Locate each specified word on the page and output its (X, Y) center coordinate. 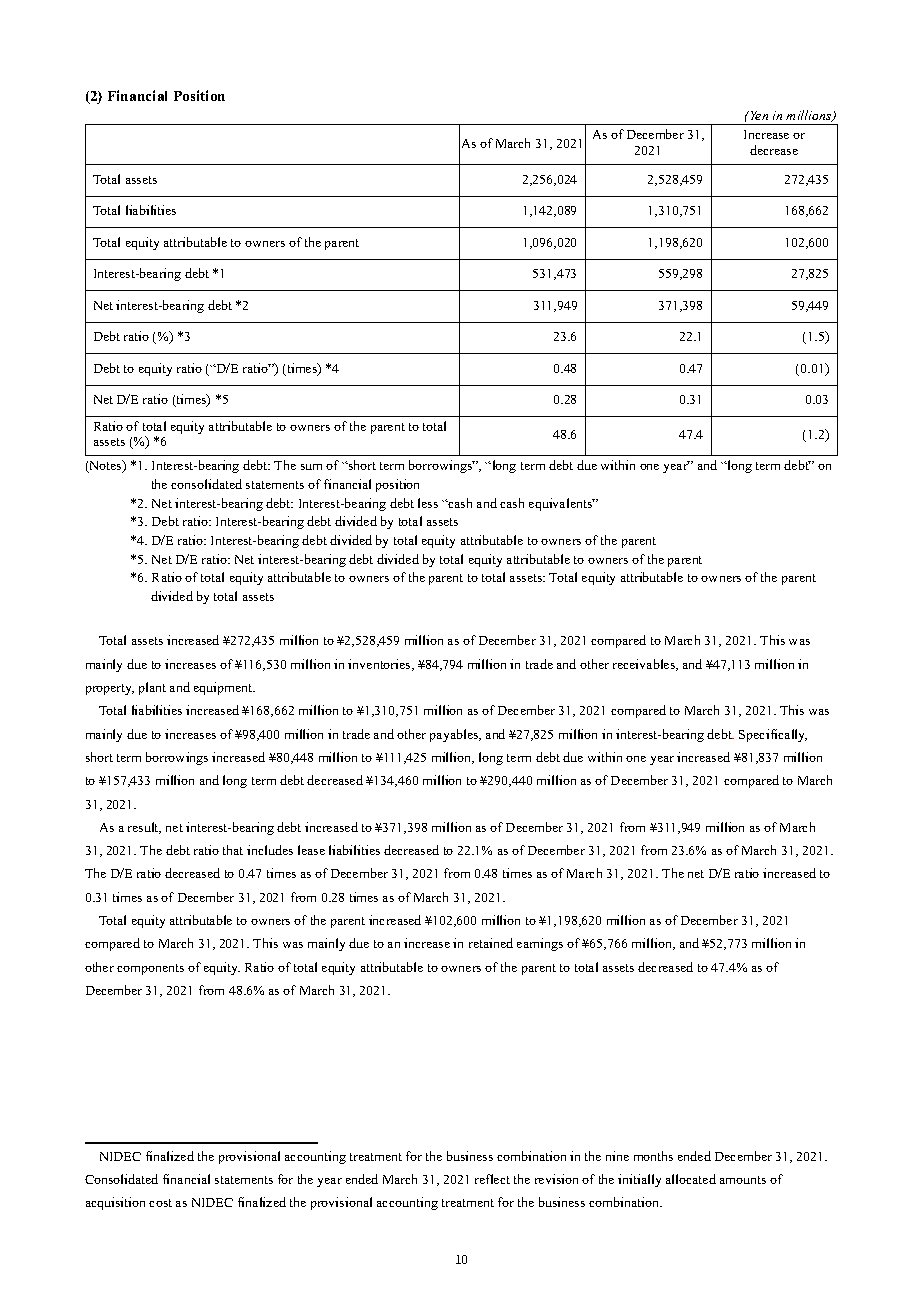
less (428, 503)
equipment (224, 688)
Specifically (773, 735)
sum (311, 467)
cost (160, 1203)
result (144, 828)
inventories (380, 665)
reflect (492, 1179)
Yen (758, 115)
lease (311, 850)
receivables (645, 665)
